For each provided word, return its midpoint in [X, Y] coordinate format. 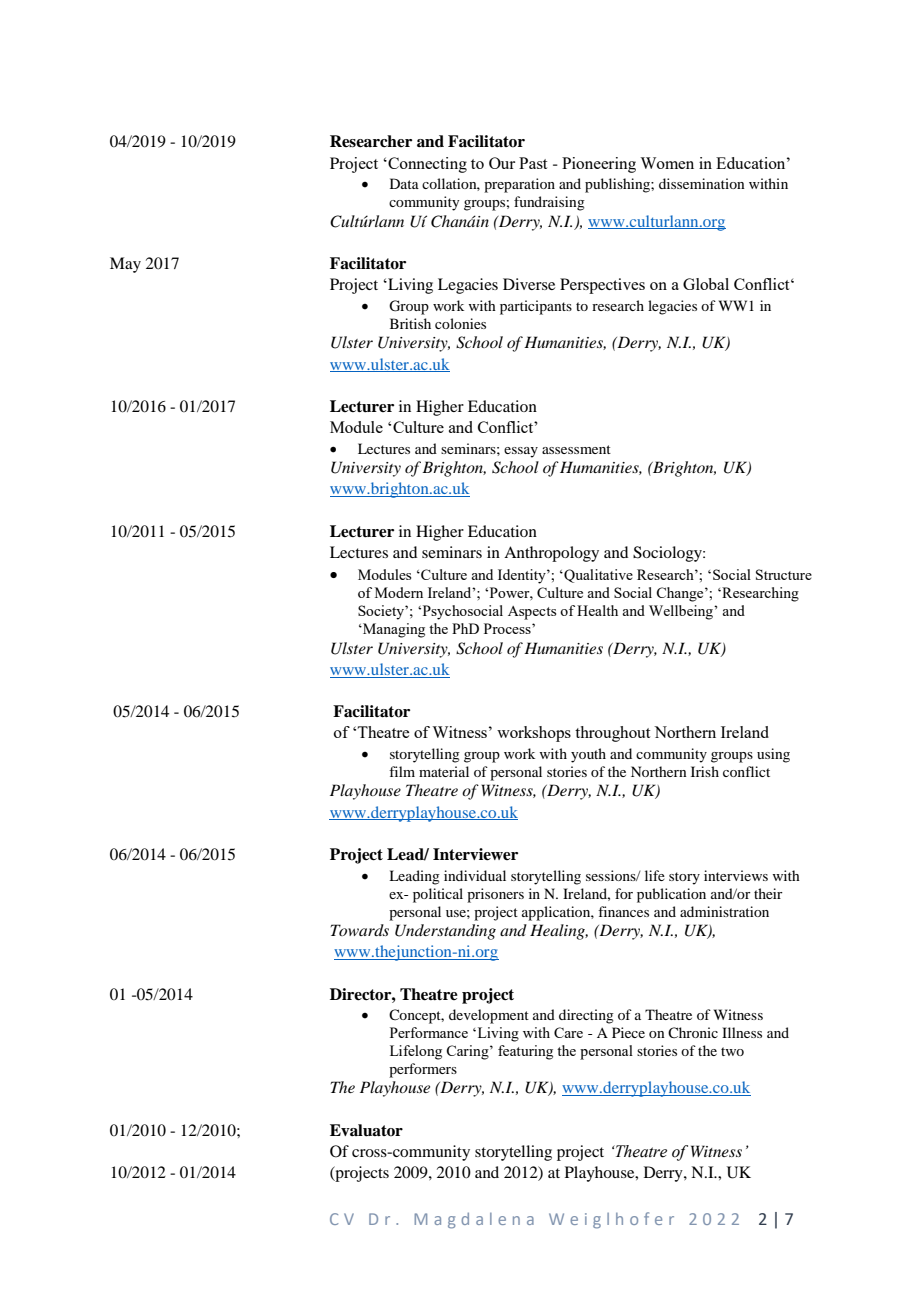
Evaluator [366, 1130]
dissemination [702, 183]
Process [508, 628]
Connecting [426, 165]
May [125, 265]
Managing [393, 630]
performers [423, 1070]
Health [597, 610]
